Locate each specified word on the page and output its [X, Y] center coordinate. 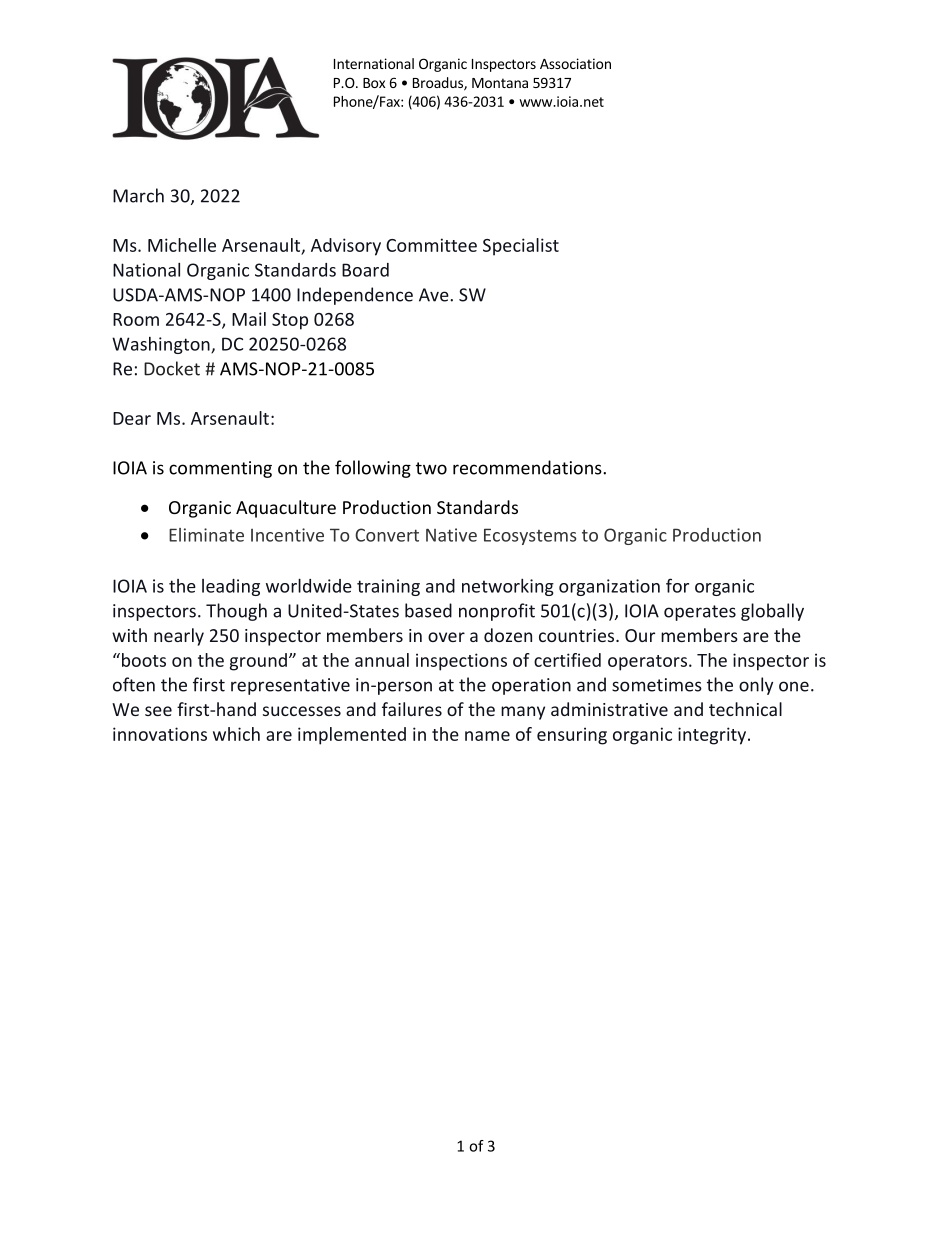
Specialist [521, 247]
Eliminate [206, 535]
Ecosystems [530, 536]
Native [451, 535]
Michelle [182, 245]
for [677, 585]
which [236, 734]
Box [374, 83]
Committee [431, 245]
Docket [172, 368]
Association [575, 63]
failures [412, 709]
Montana [500, 83]
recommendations [528, 467]
